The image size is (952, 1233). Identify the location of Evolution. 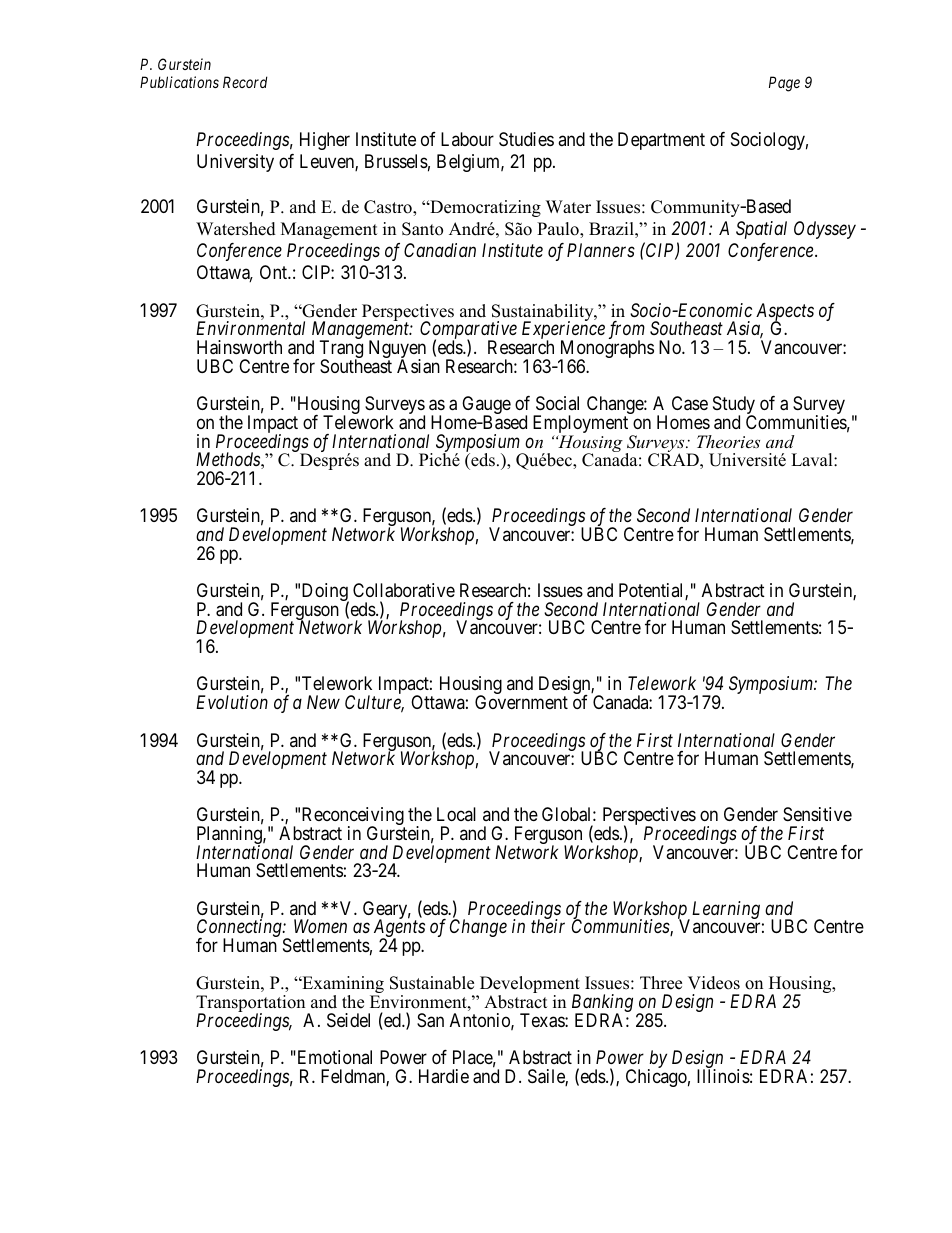
(232, 702).
